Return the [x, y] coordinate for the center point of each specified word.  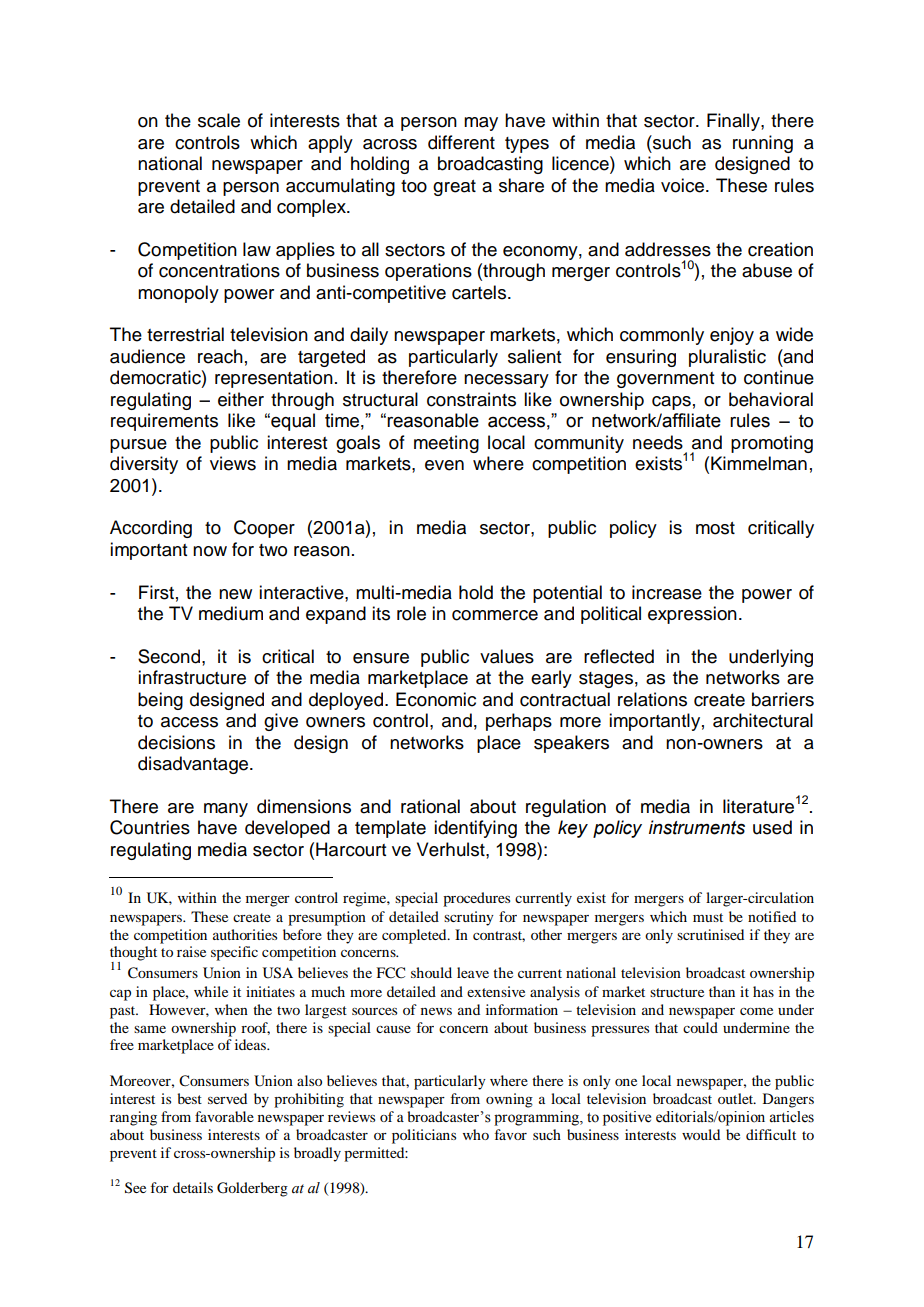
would [701, 1134]
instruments [697, 827]
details [193, 1187]
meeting [446, 444]
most [715, 528]
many [226, 810]
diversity [144, 465]
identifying [475, 829]
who [476, 1134]
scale [219, 120]
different [461, 142]
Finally [734, 122]
